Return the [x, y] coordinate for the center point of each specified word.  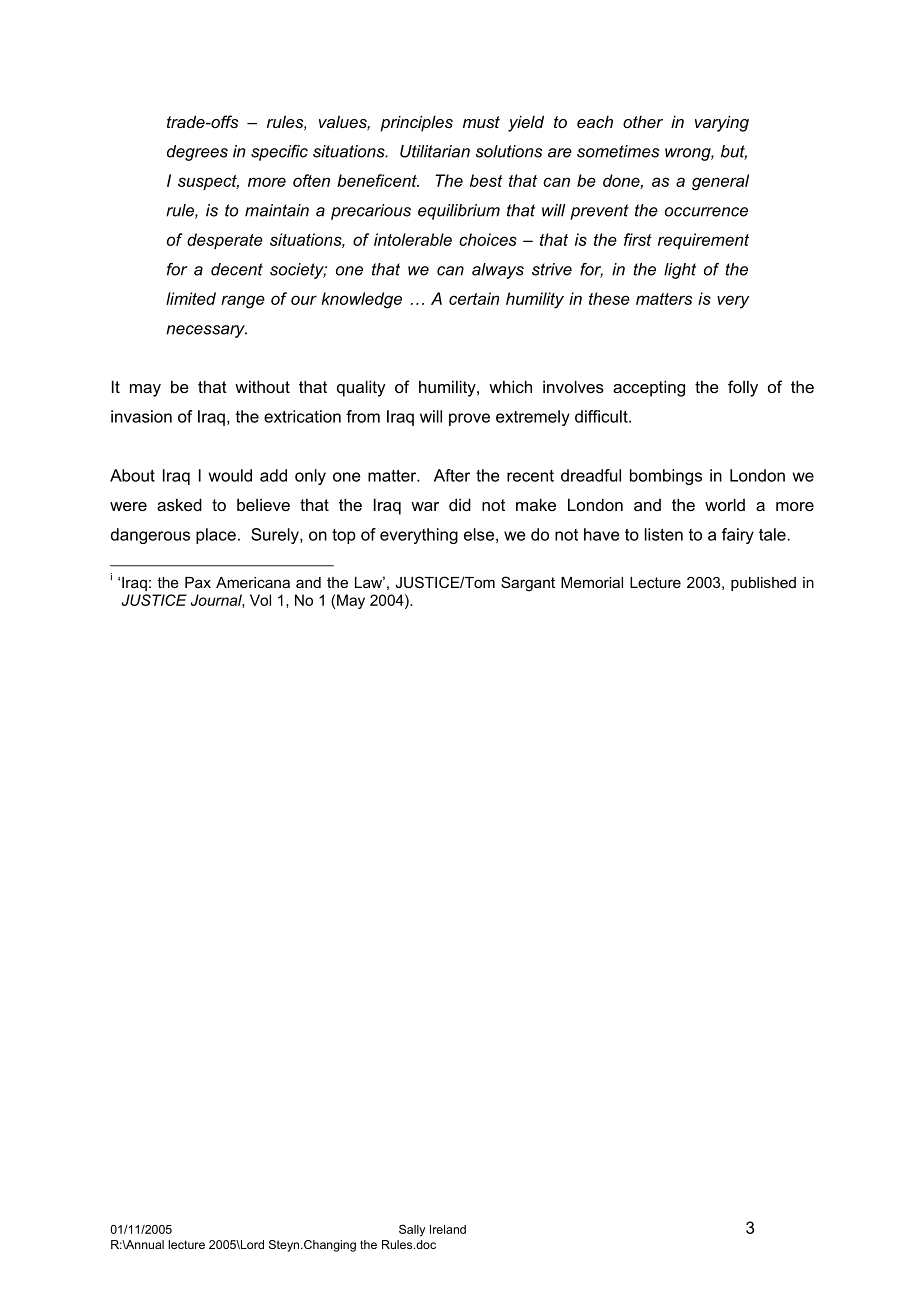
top [344, 536]
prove [469, 419]
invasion [141, 416]
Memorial [592, 582]
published [763, 584]
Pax [198, 582]
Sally [412, 1230]
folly [743, 388]
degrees [197, 153]
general [720, 182]
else [479, 534]
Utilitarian [435, 151]
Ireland [448, 1229]
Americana [253, 582]
